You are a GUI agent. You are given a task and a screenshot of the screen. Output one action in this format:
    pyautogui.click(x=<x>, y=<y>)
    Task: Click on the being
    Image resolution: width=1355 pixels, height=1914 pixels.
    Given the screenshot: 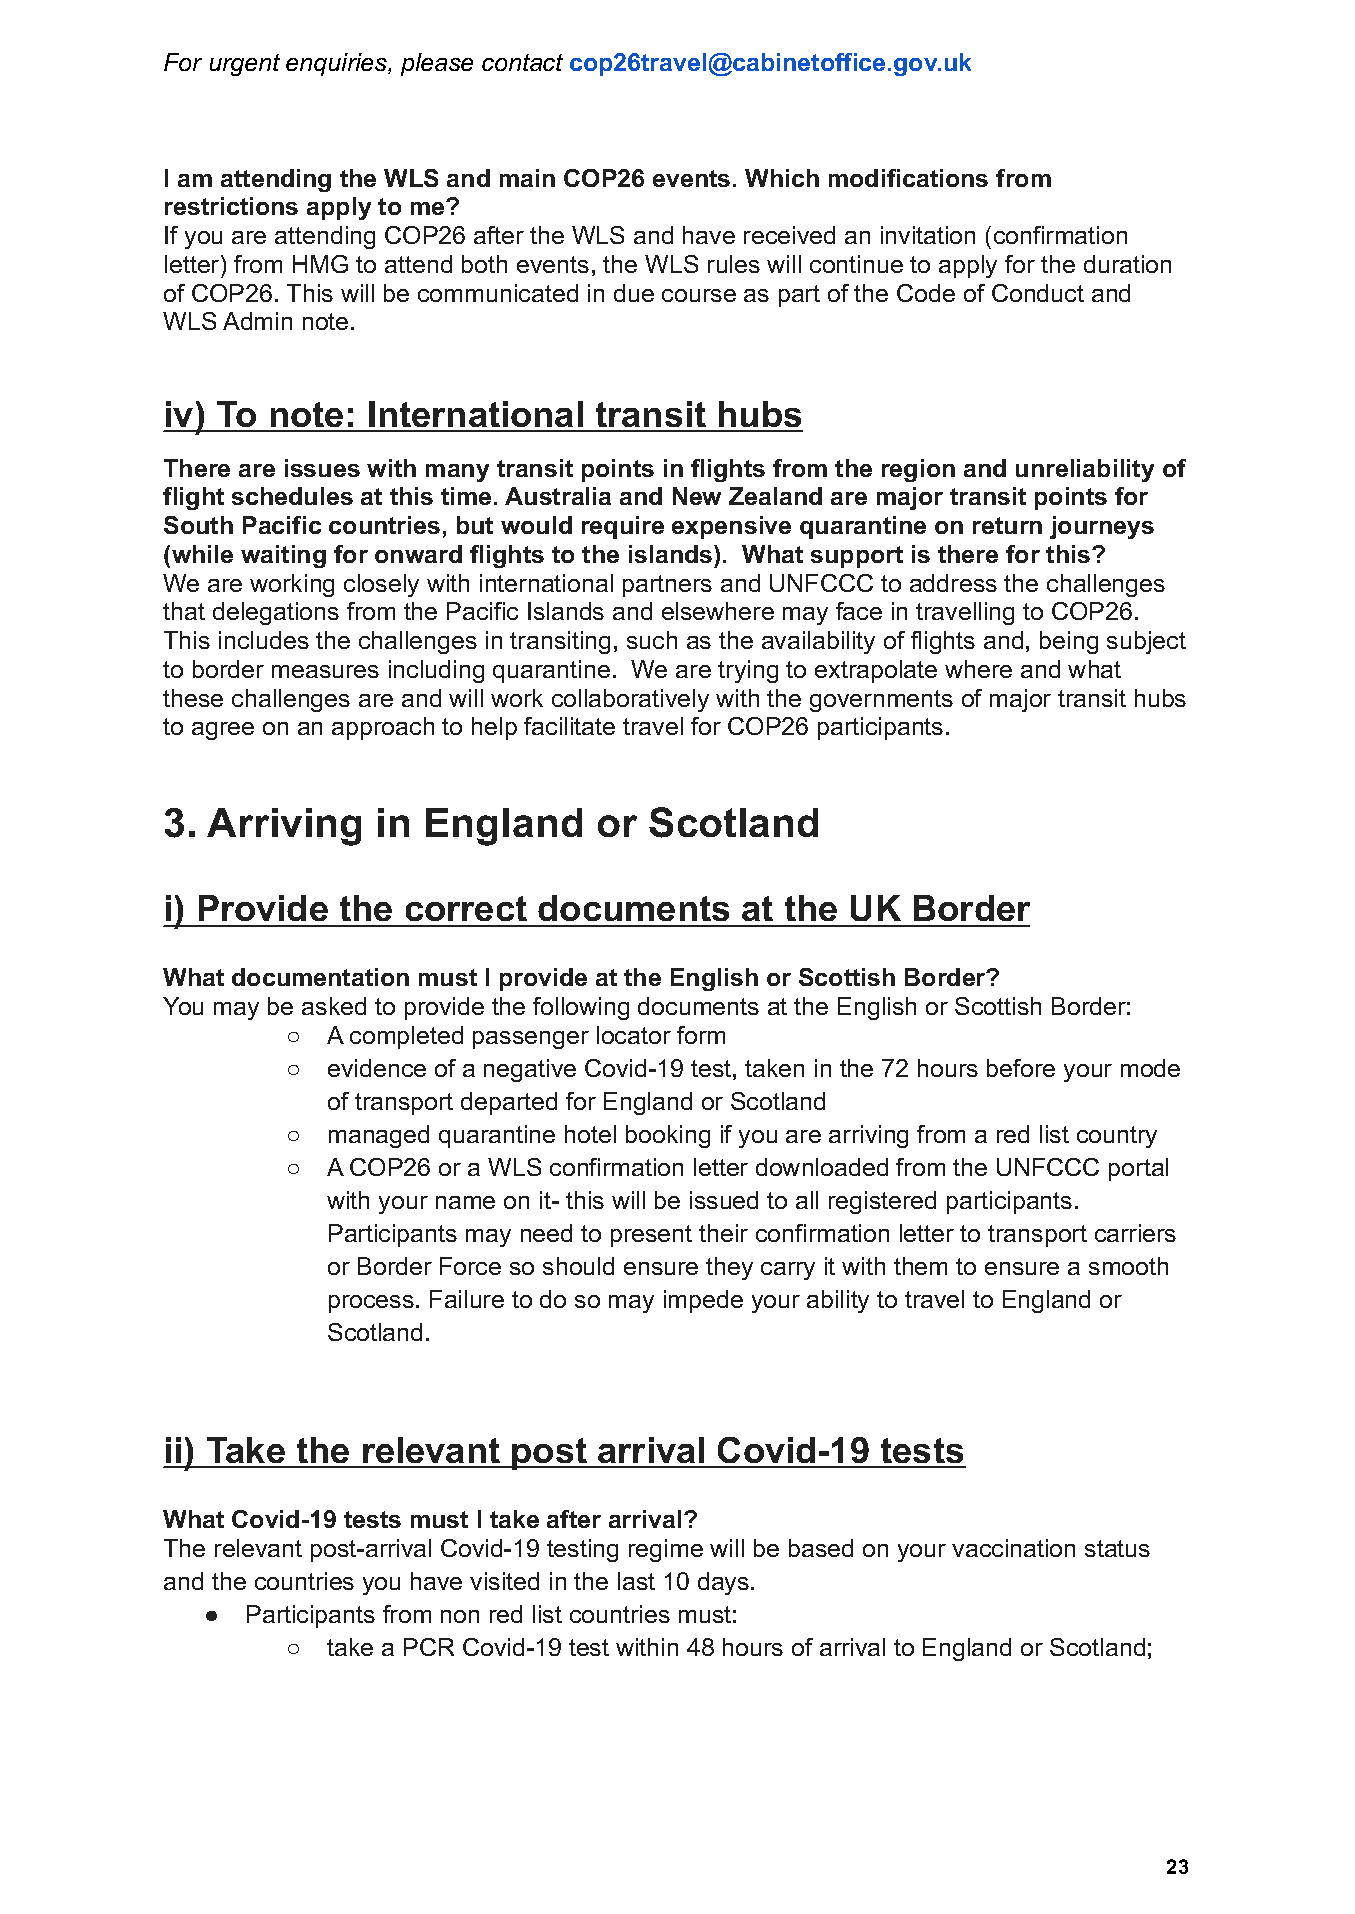 What is the action you would take?
    pyautogui.click(x=1069, y=642)
